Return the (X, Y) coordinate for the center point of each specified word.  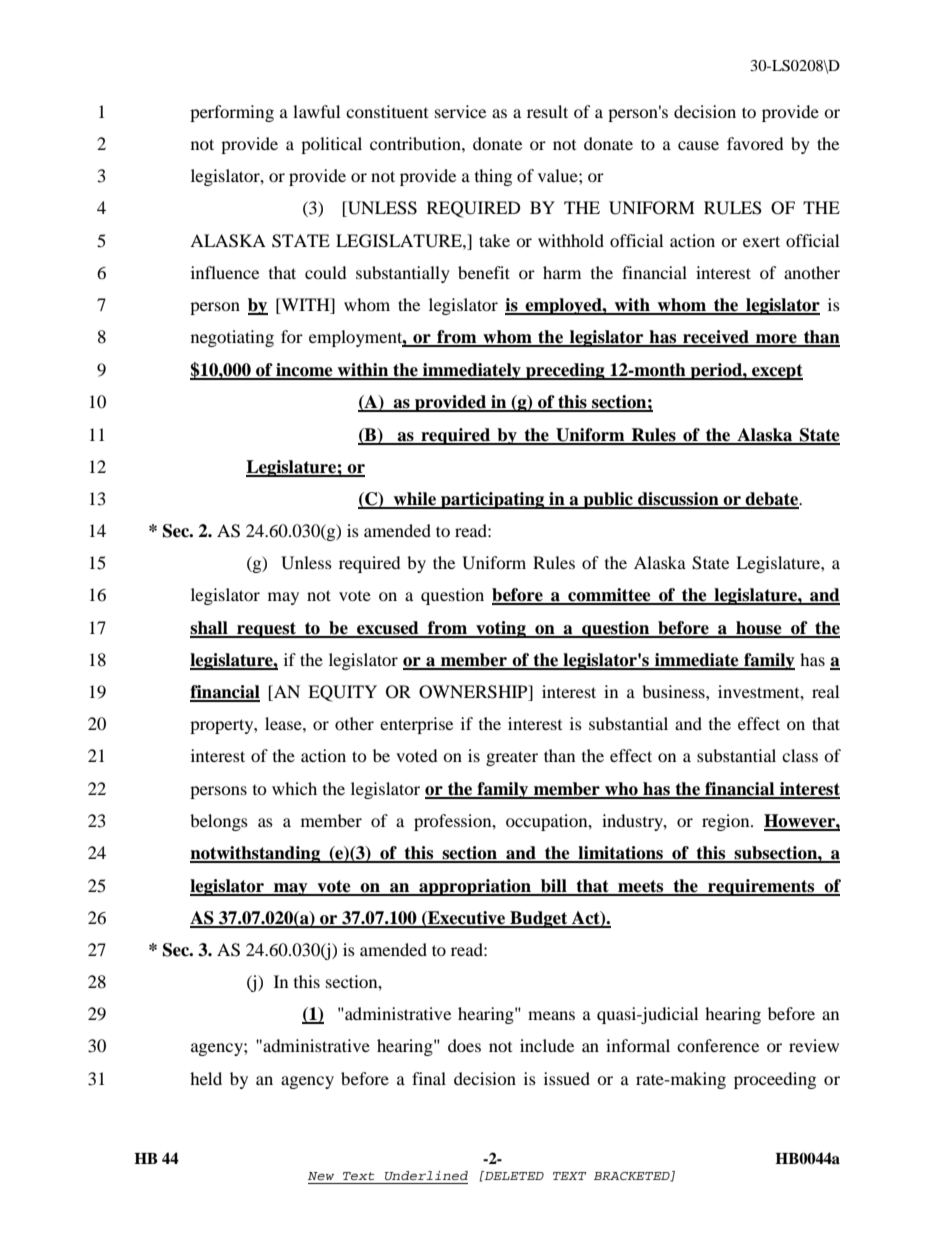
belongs (219, 822)
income (304, 371)
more (776, 340)
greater (512, 758)
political (331, 145)
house (759, 629)
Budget (539, 919)
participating (493, 500)
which (294, 788)
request (266, 630)
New (321, 1176)
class (800, 755)
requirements (761, 887)
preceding (565, 371)
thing (493, 177)
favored (755, 143)
